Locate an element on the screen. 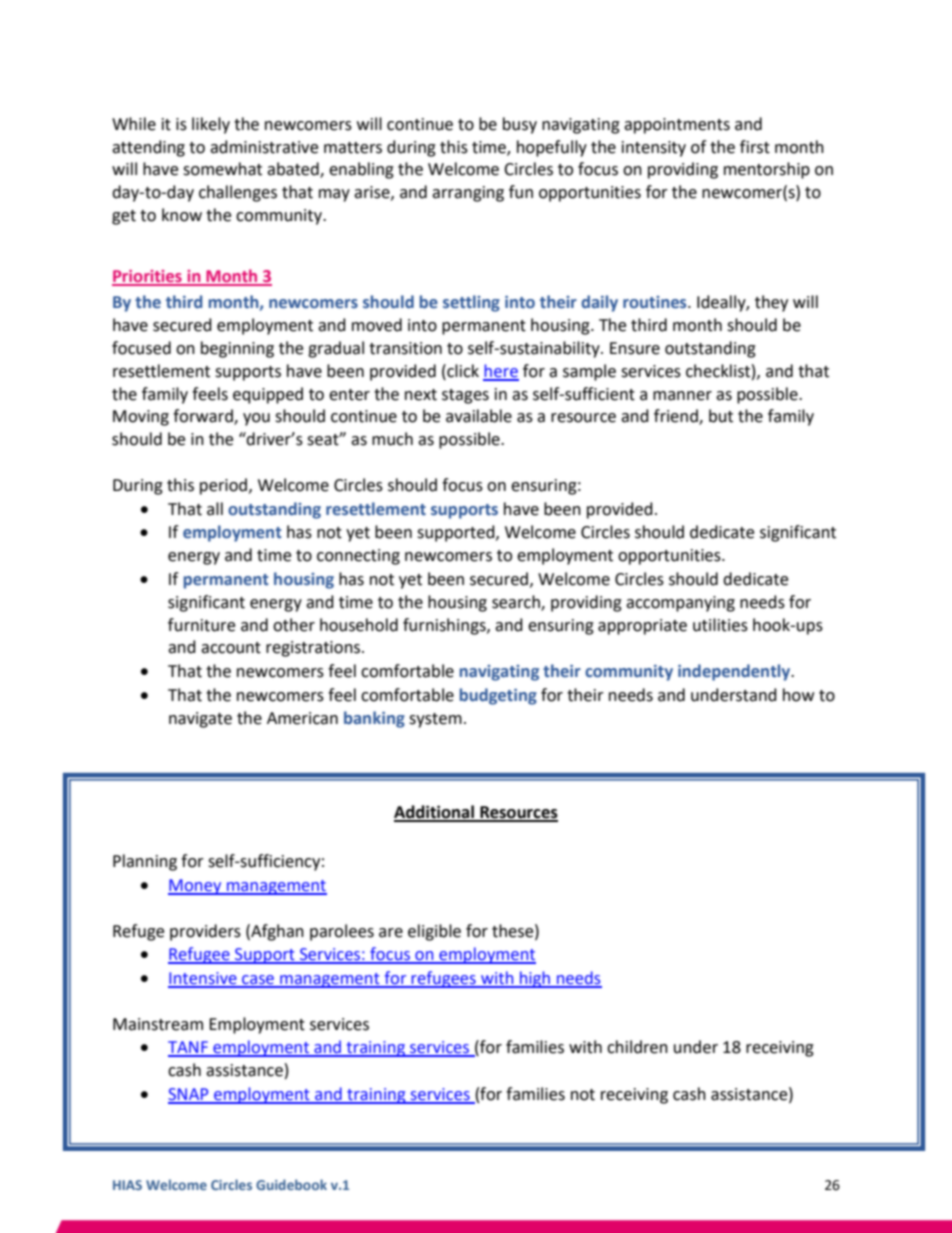 The image size is (952, 1233). Guidebook is located at coordinates (291, 1184).
